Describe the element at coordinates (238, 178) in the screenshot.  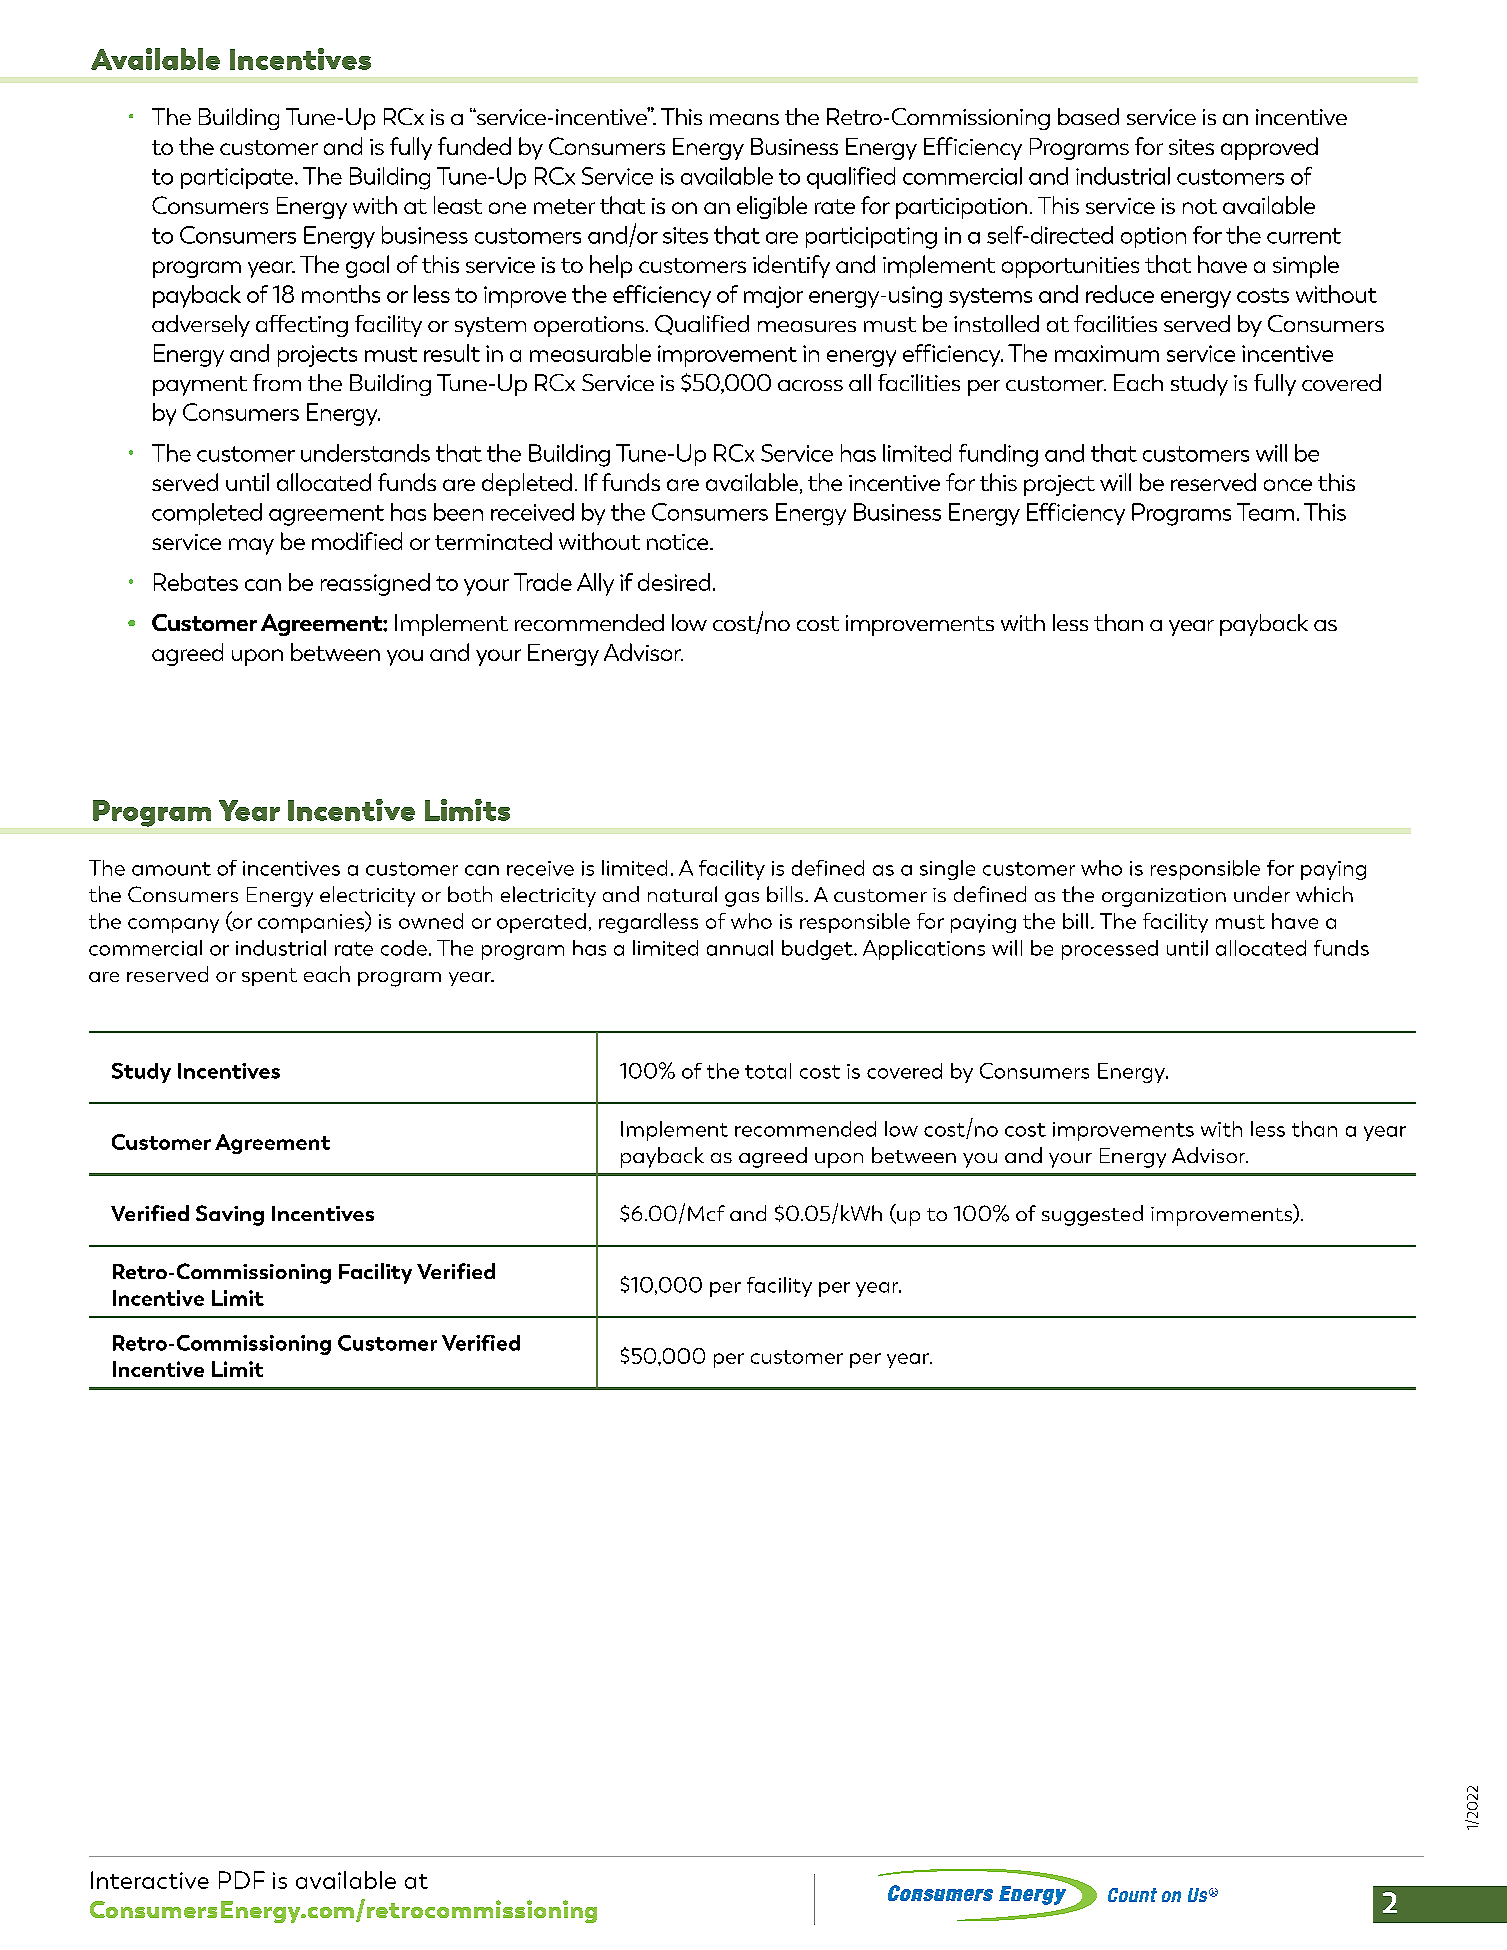
I see `participate` at that location.
